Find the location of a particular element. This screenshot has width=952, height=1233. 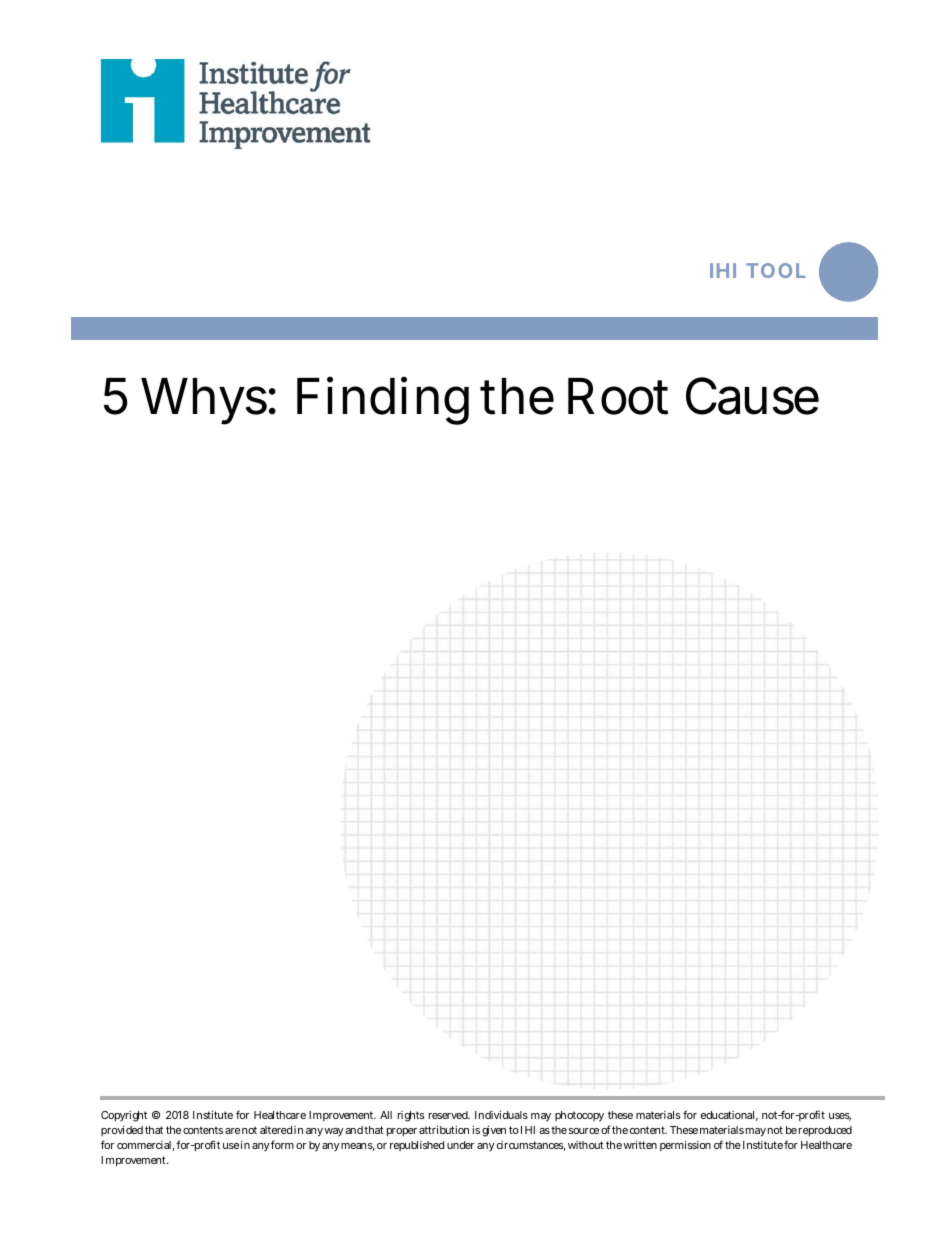

given is located at coordinates (494, 1131).
